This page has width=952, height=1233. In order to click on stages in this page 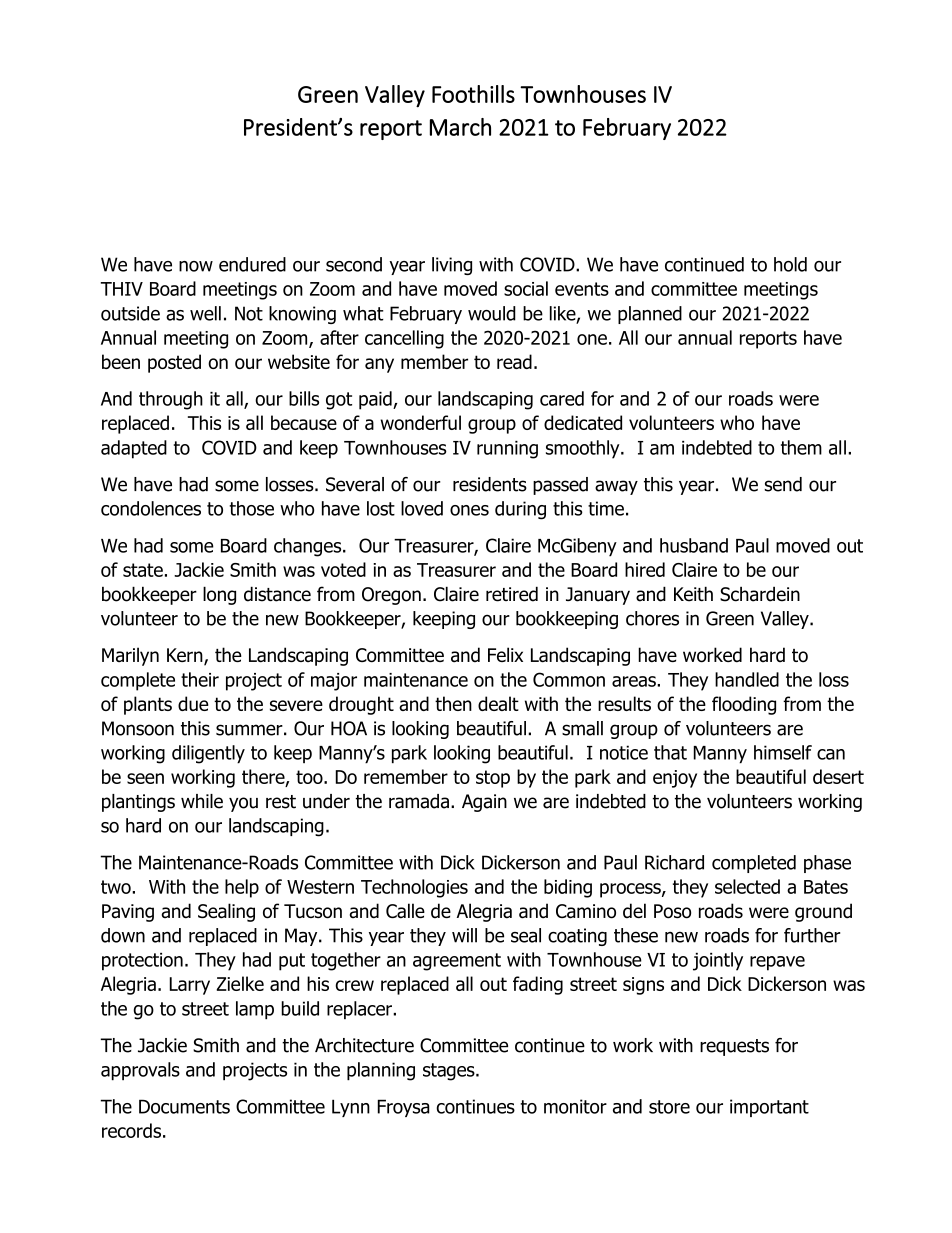, I will do `click(450, 1072)`.
